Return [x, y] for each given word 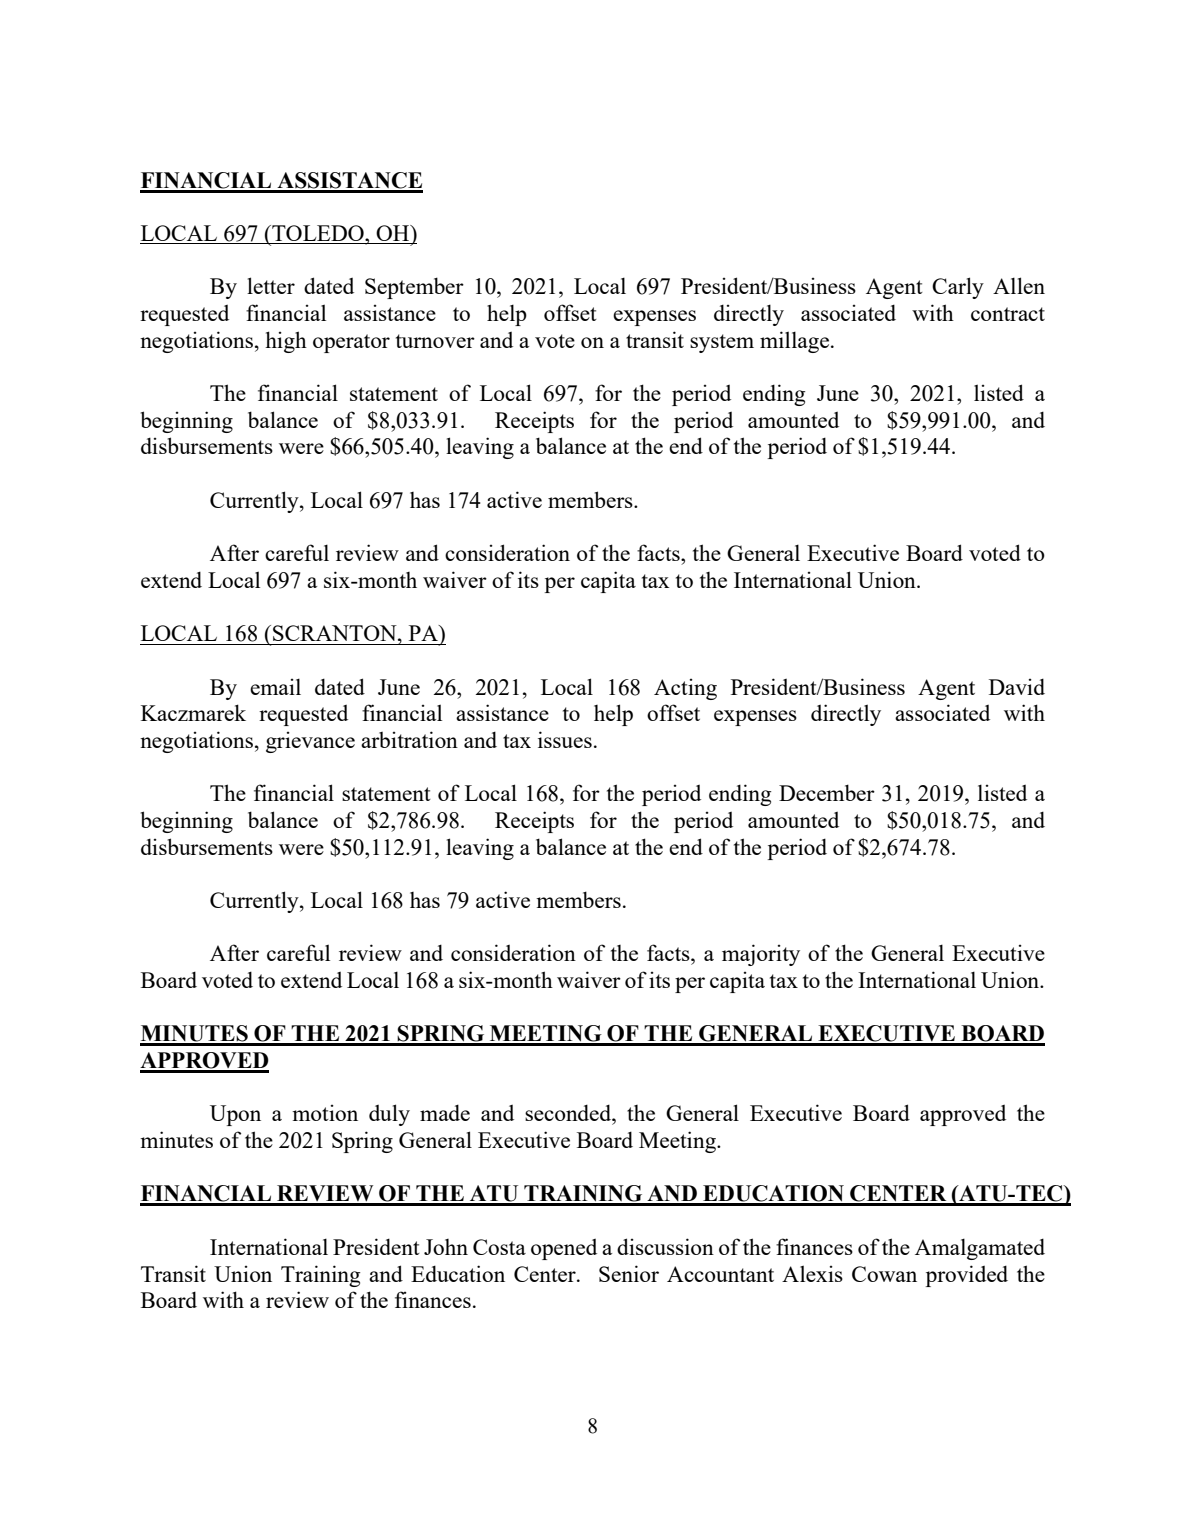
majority [761, 955]
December [827, 792]
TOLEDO [318, 234]
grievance [310, 742]
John [446, 1247]
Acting [685, 689]
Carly [958, 288]
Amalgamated [980, 1249]
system [722, 343]
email [275, 686]
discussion [665, 1246]
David [1017, 686]
